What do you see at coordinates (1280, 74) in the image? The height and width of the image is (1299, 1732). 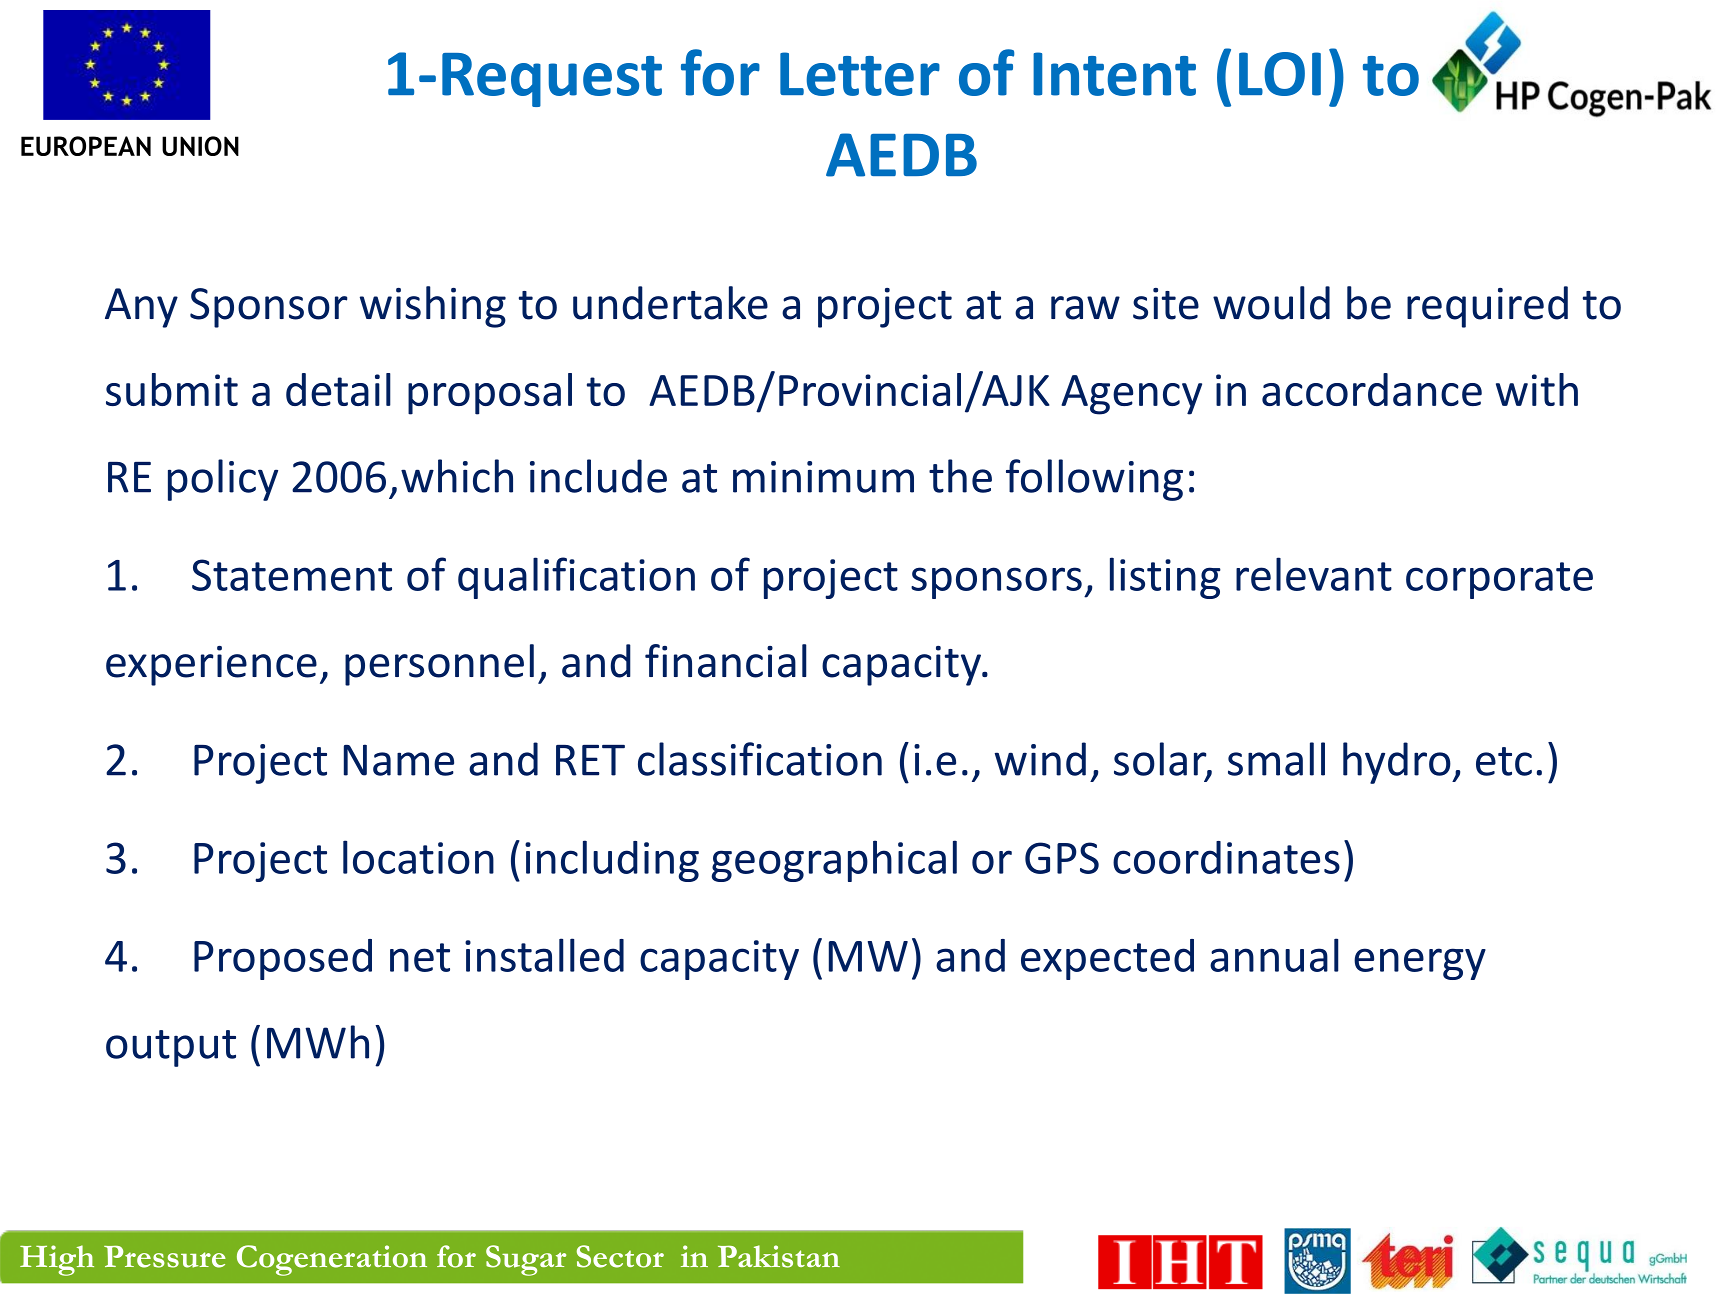 I see `LOI` at bounding box center [1280, 74].
